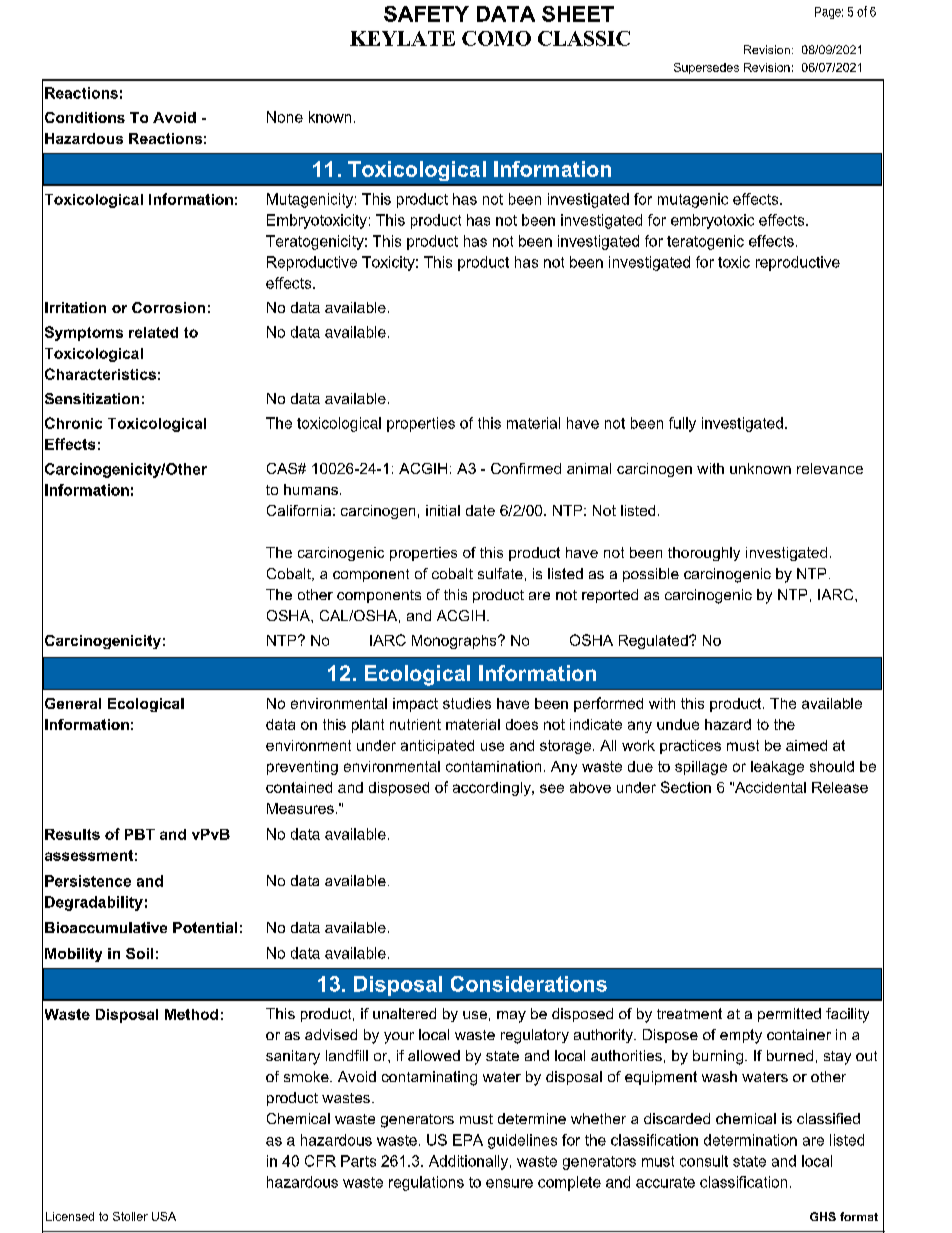 The width and height of the screenshot is (952, 1233). What do you see at coordinates (526, 468) in the screenshot?
I see `Confirmed` at bounding box center [526, 468].
